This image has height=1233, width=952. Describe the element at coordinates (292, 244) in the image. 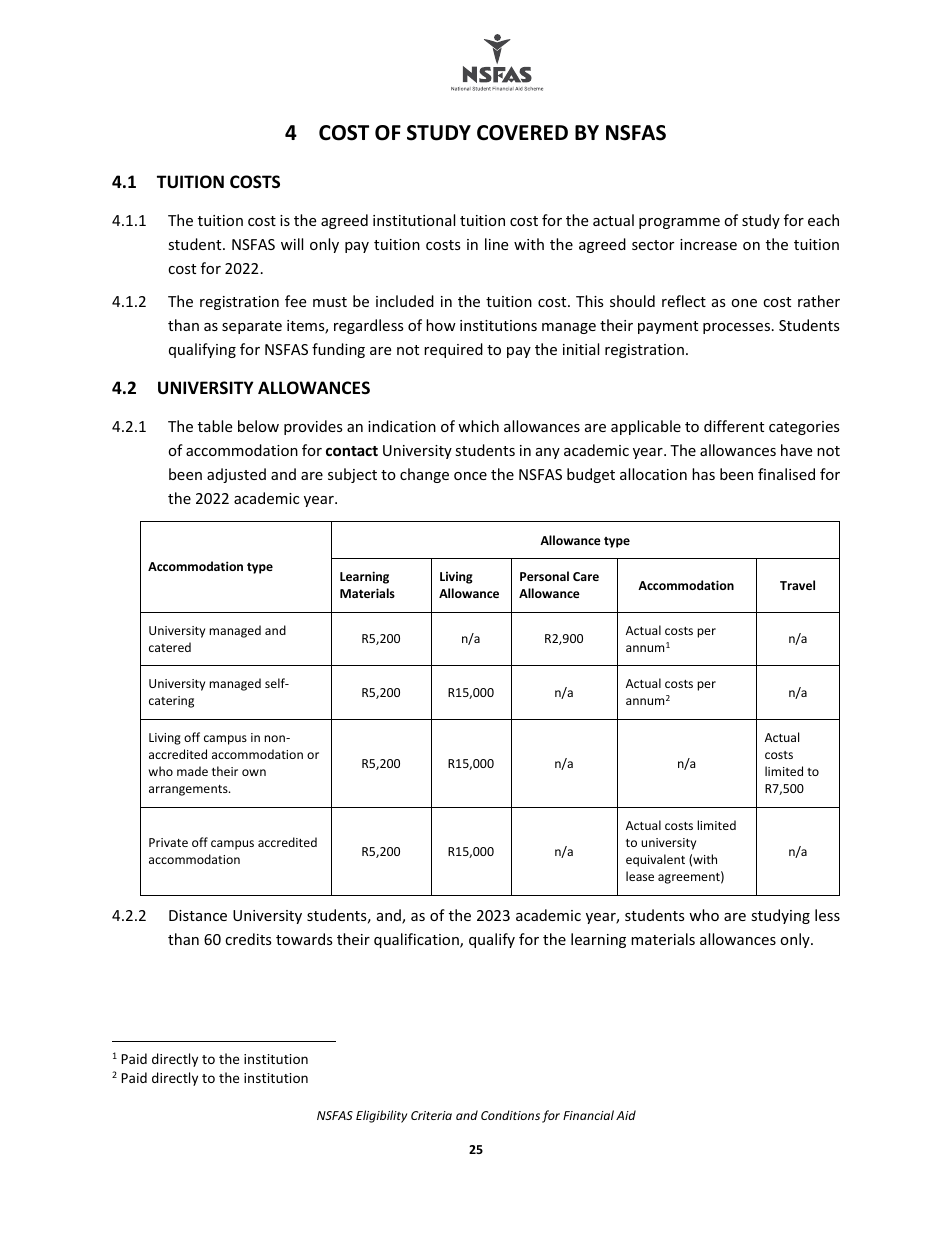

I see `will` at that location.
